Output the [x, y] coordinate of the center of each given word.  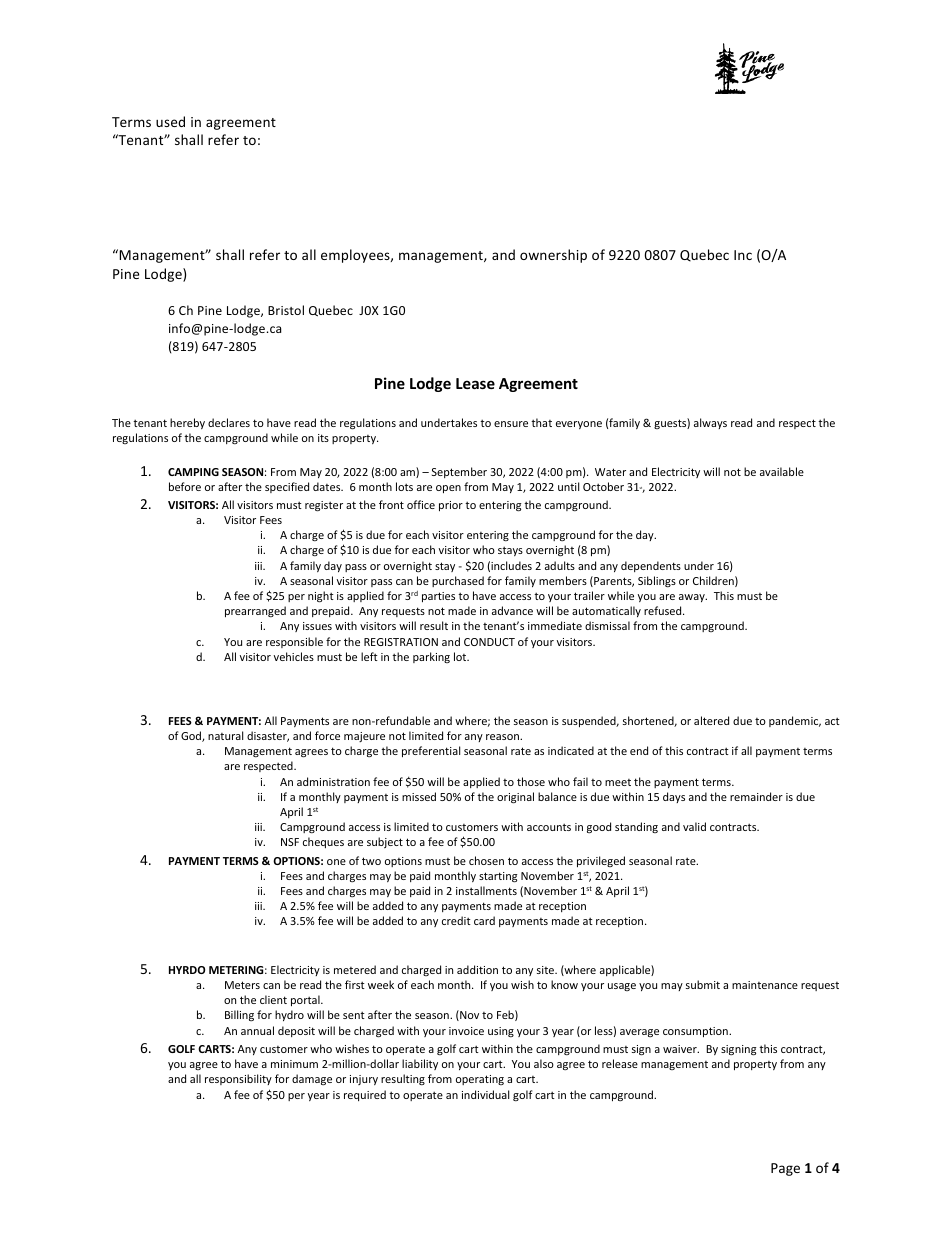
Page [785, 1169]
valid [694, 826]
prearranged [255, 611]
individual [485, 1094]
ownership [553, 256]
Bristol [286, 310]
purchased [458, 581]
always [710, 423]
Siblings [657, 581]
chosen [486, 860]
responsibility [238, 1079]
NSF [290, 842]
